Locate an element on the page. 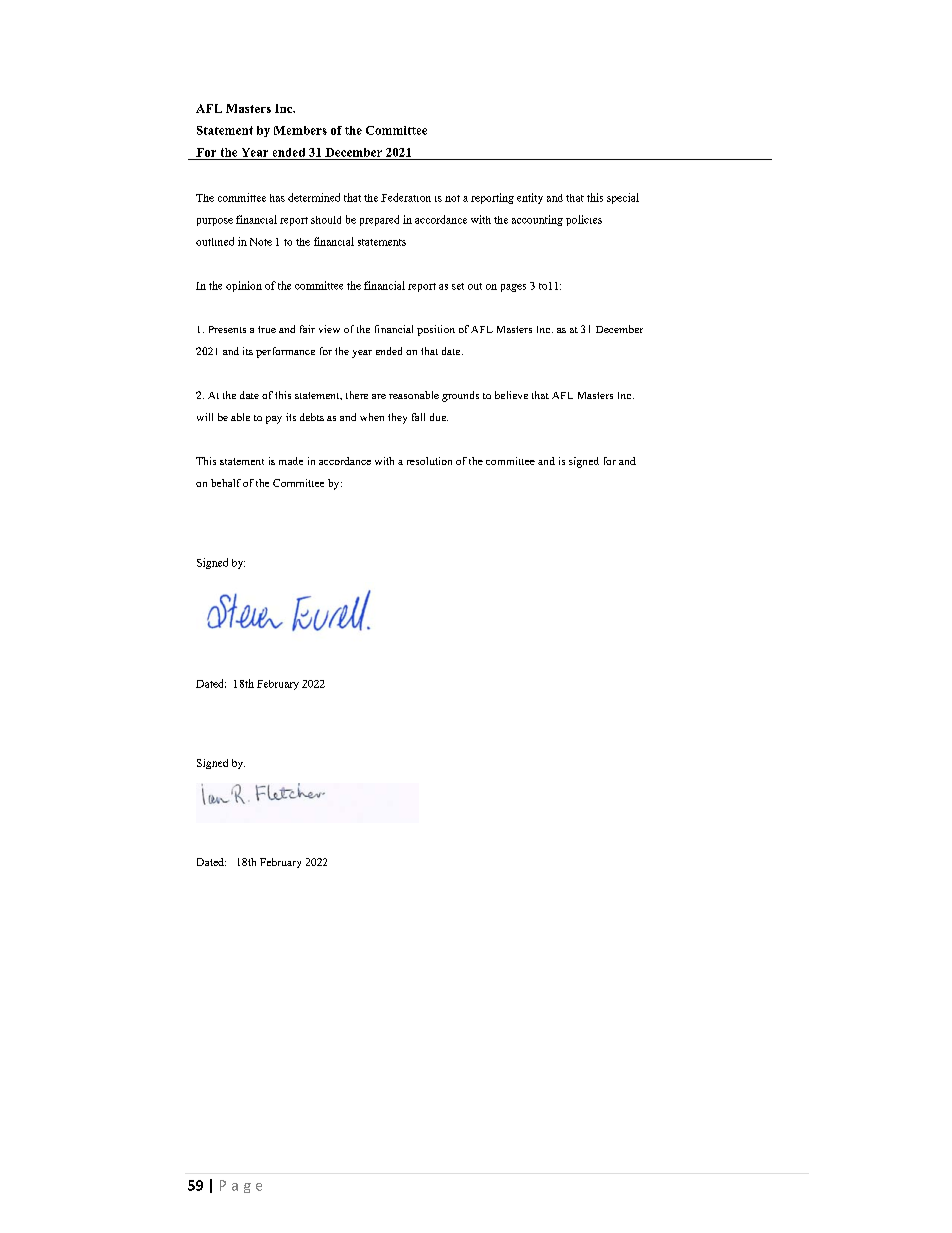 This page has height=1233, width=952. Members is located at coordinates (300, 130).
